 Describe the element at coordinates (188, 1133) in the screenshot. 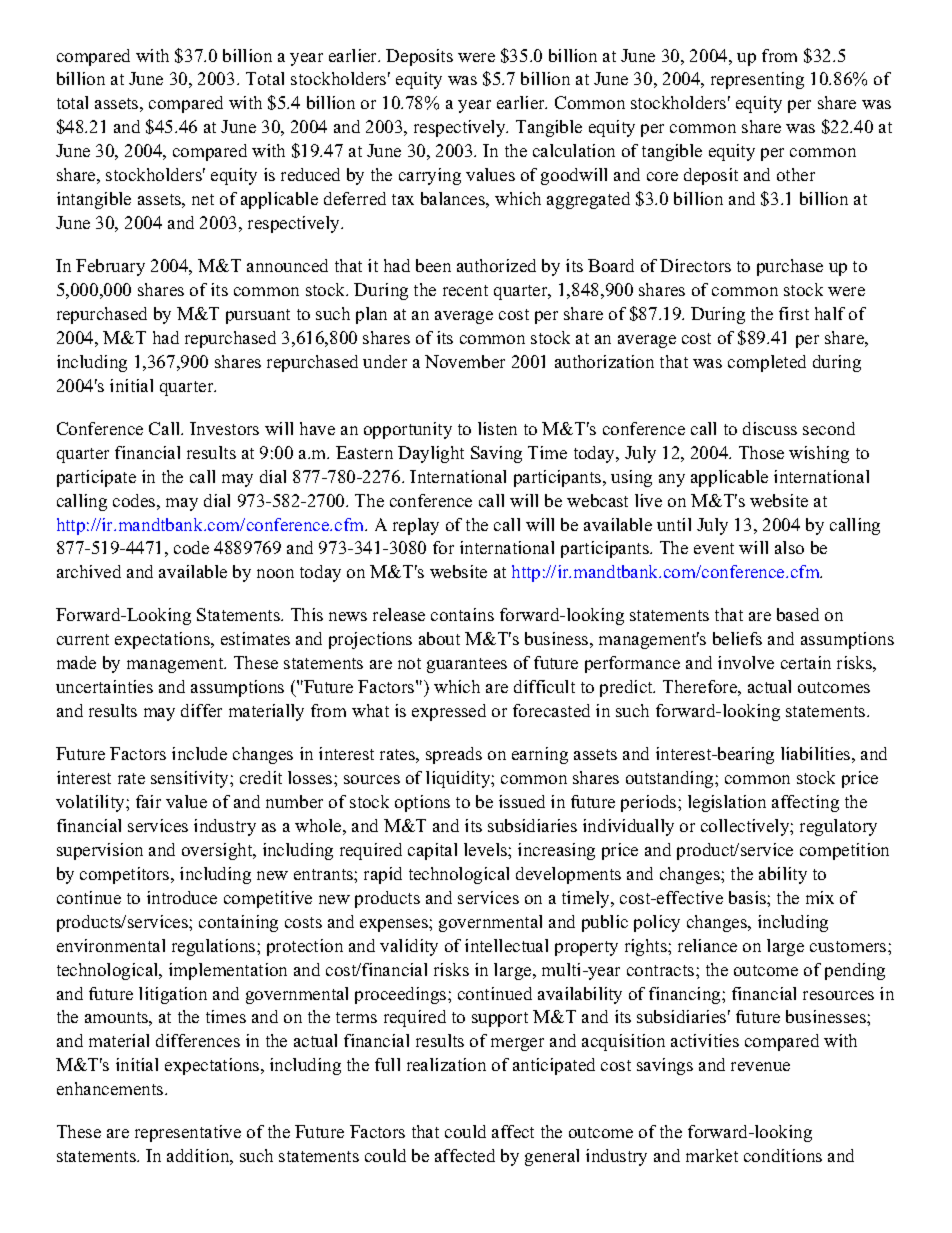

I see `representative` at that location.
